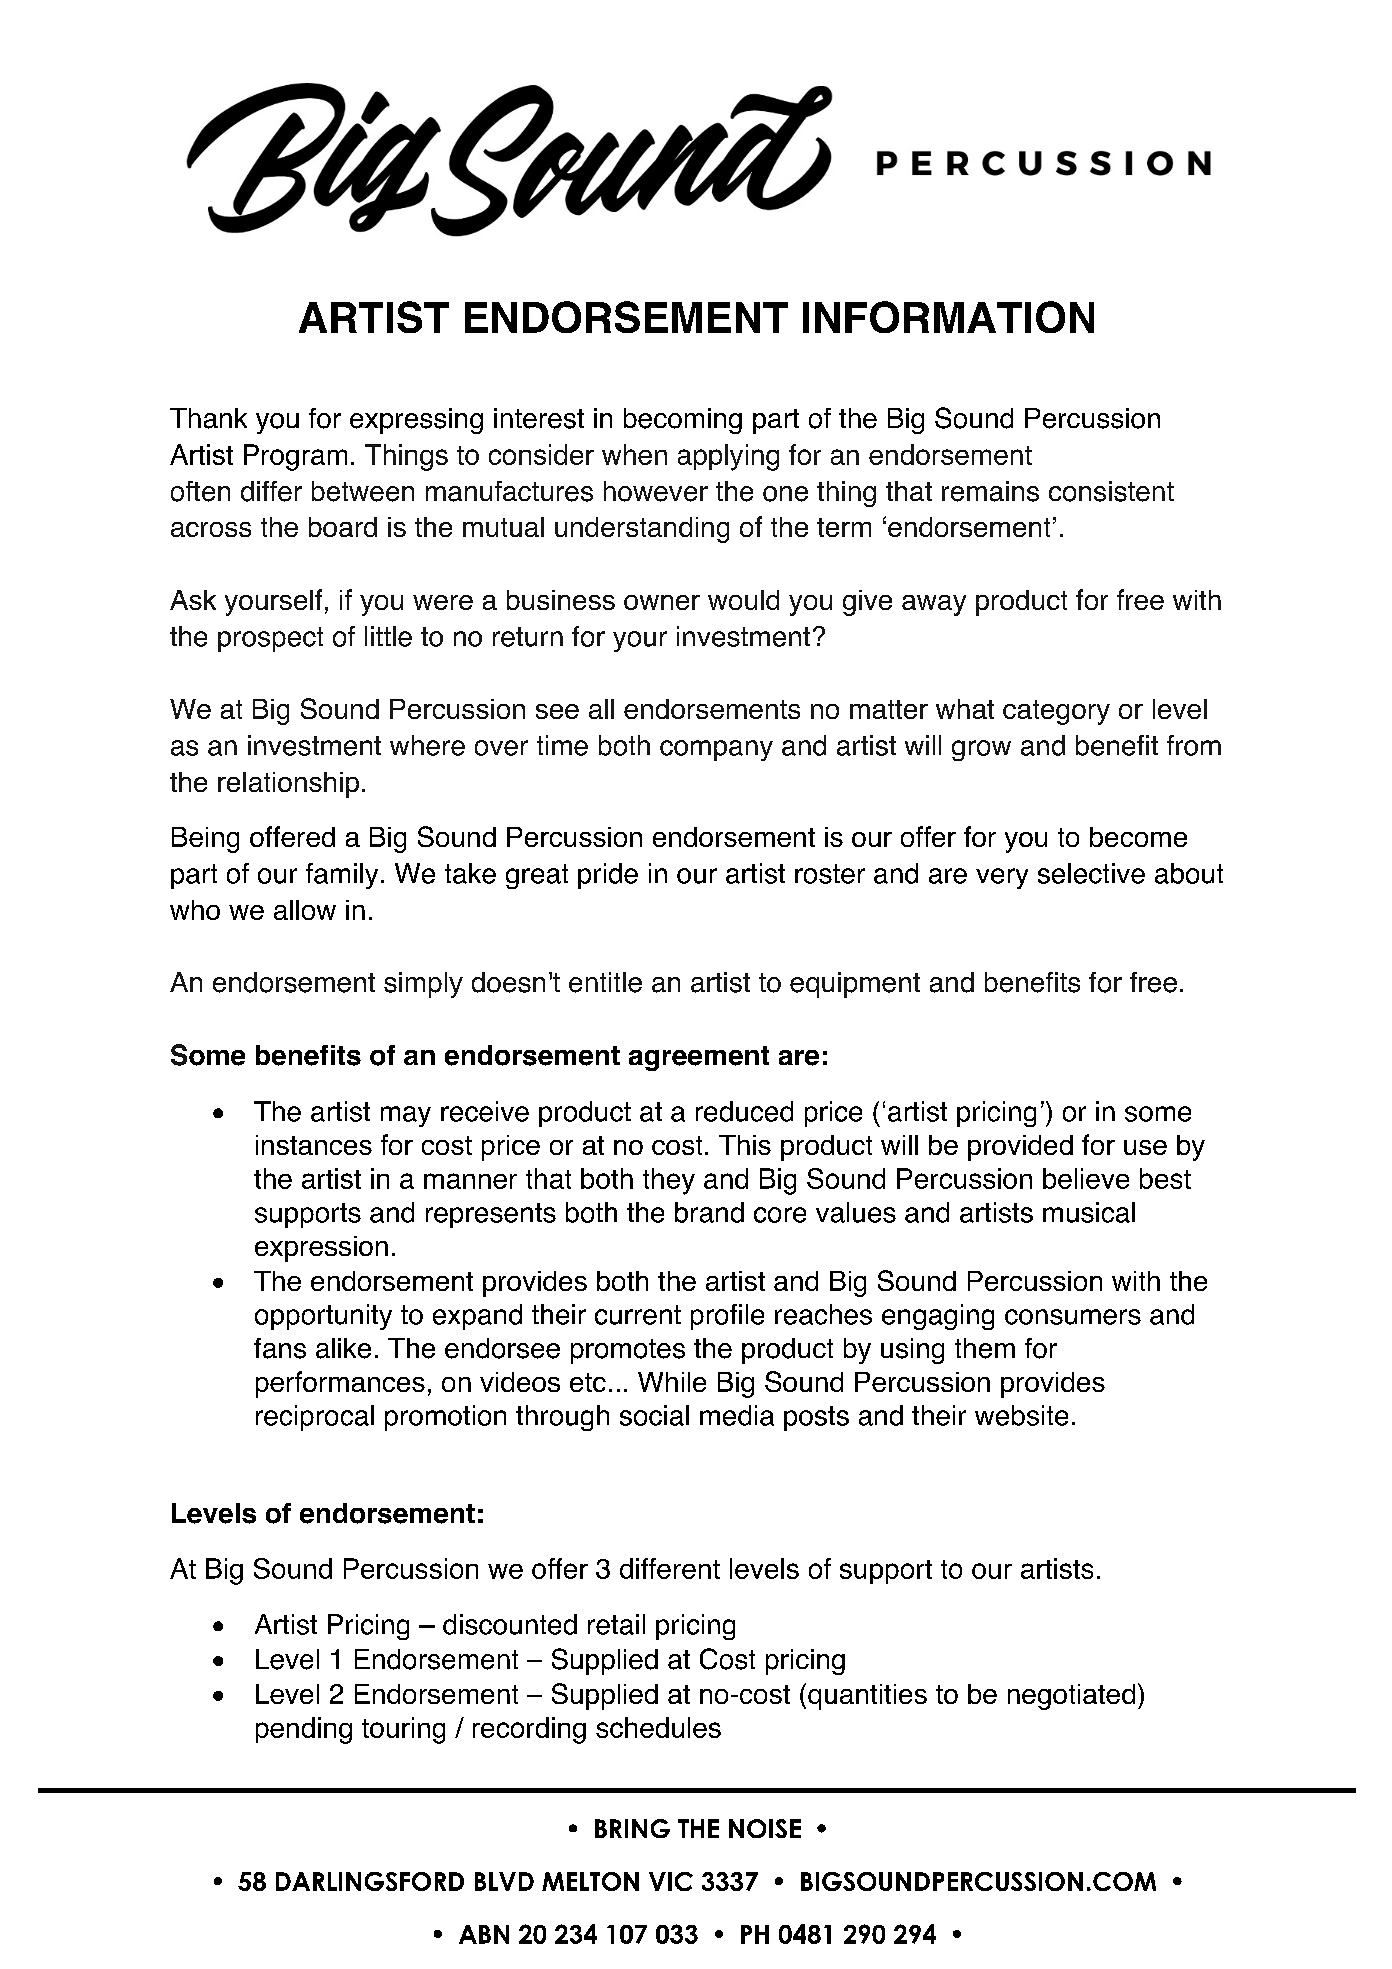 The height and width of the screenshot is (1969, 1392). Describe the element at coordinates (484, 1934) in the screenshot. I see `ABN` at that location.
